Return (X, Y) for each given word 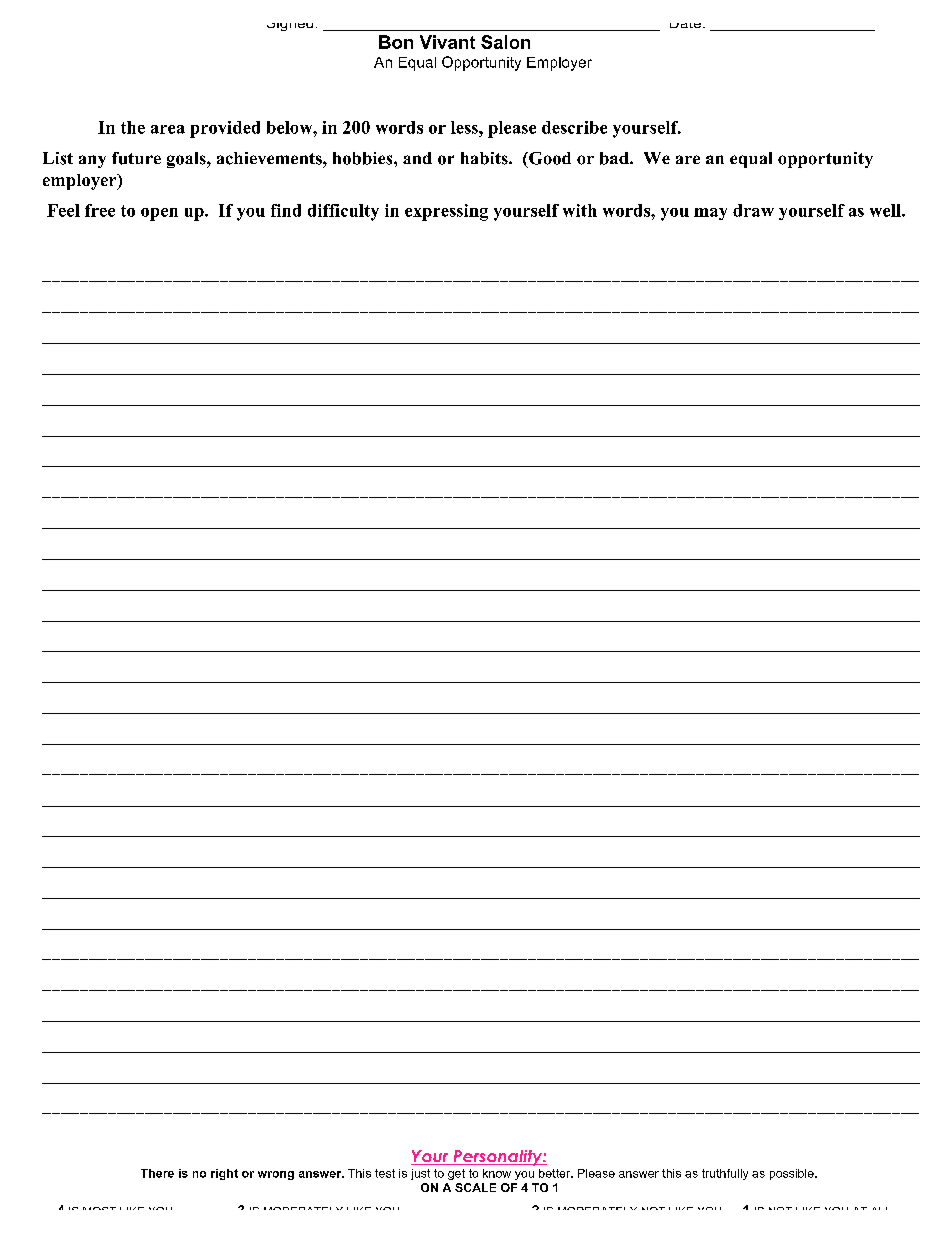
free (100, 210)
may (710, 214)
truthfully (725, 1174)
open (159, 214)
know (497, 1173)
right (224, 1174)
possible (793, 1174)
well (886, 210)
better (556, 1173)
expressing (446, 212)
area (168, 129)
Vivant (447, 42)
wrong (276, 1175)
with (580, 210)
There (157, 1173)
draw (753, 210)
